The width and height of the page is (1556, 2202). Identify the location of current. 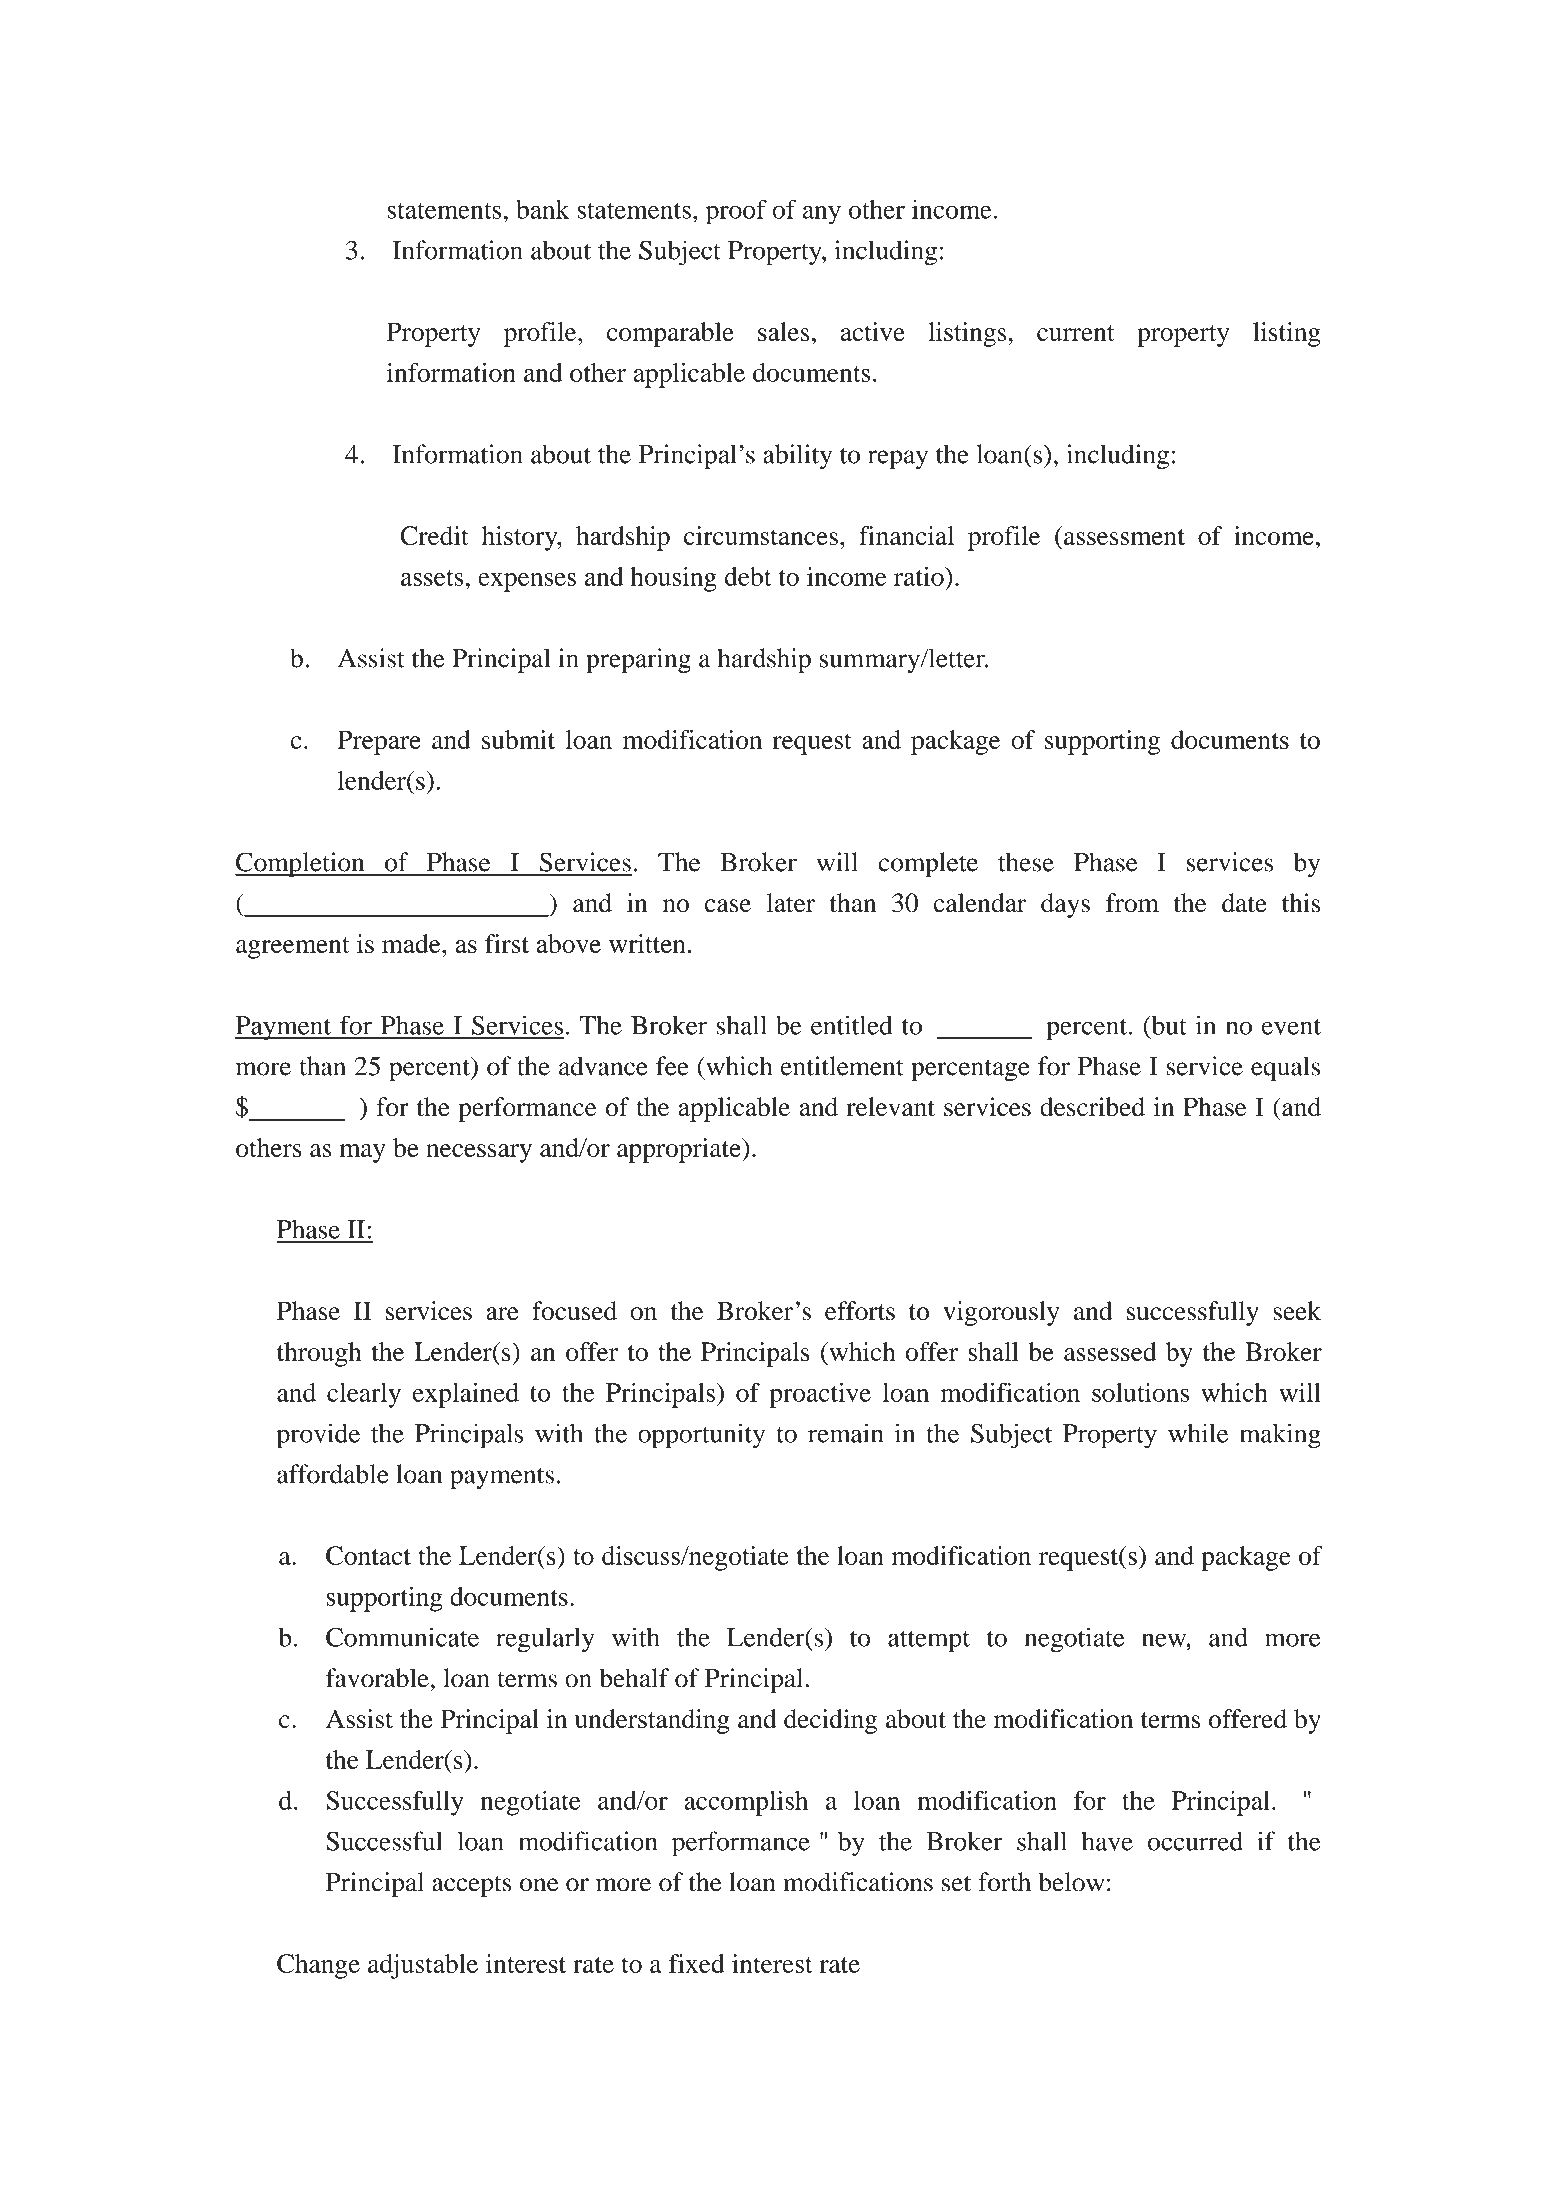
(1075, 333).
